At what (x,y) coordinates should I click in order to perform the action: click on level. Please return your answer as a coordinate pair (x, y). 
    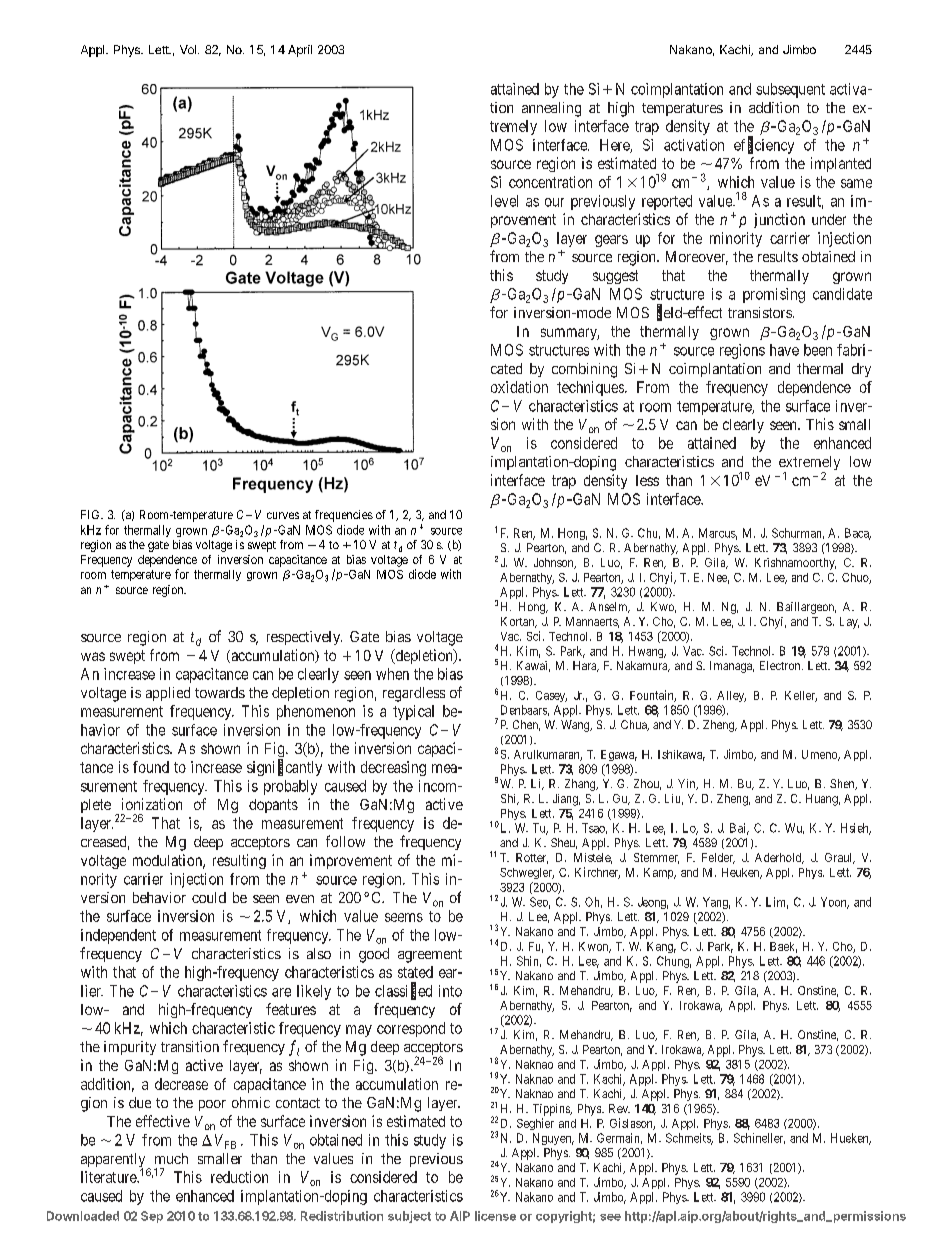
    Looking at the image, I should click on (504, 201).
